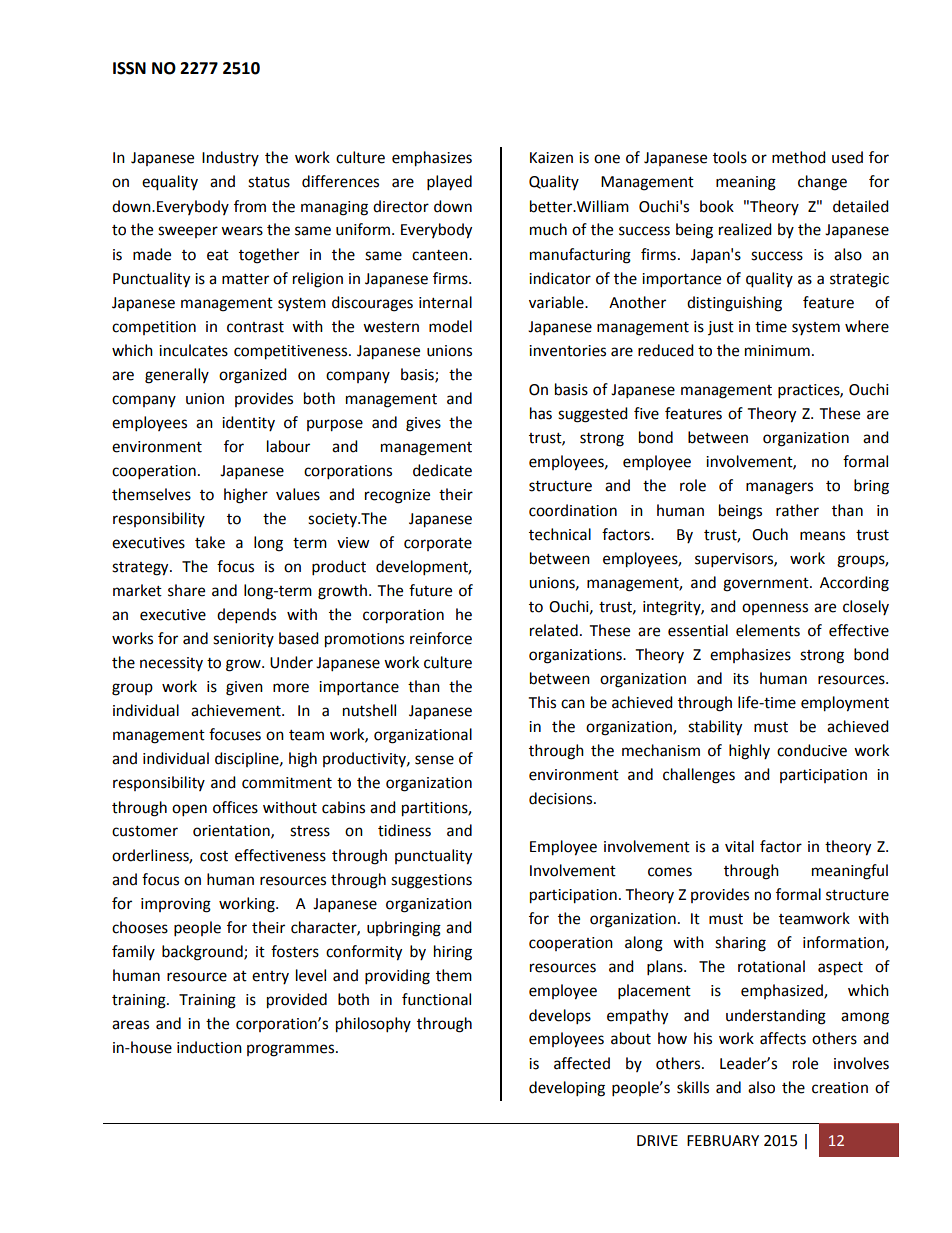  What do you see at coordinates (246, 616) in the screenshot?
I see `depends` at bounding box center [246, 616].
